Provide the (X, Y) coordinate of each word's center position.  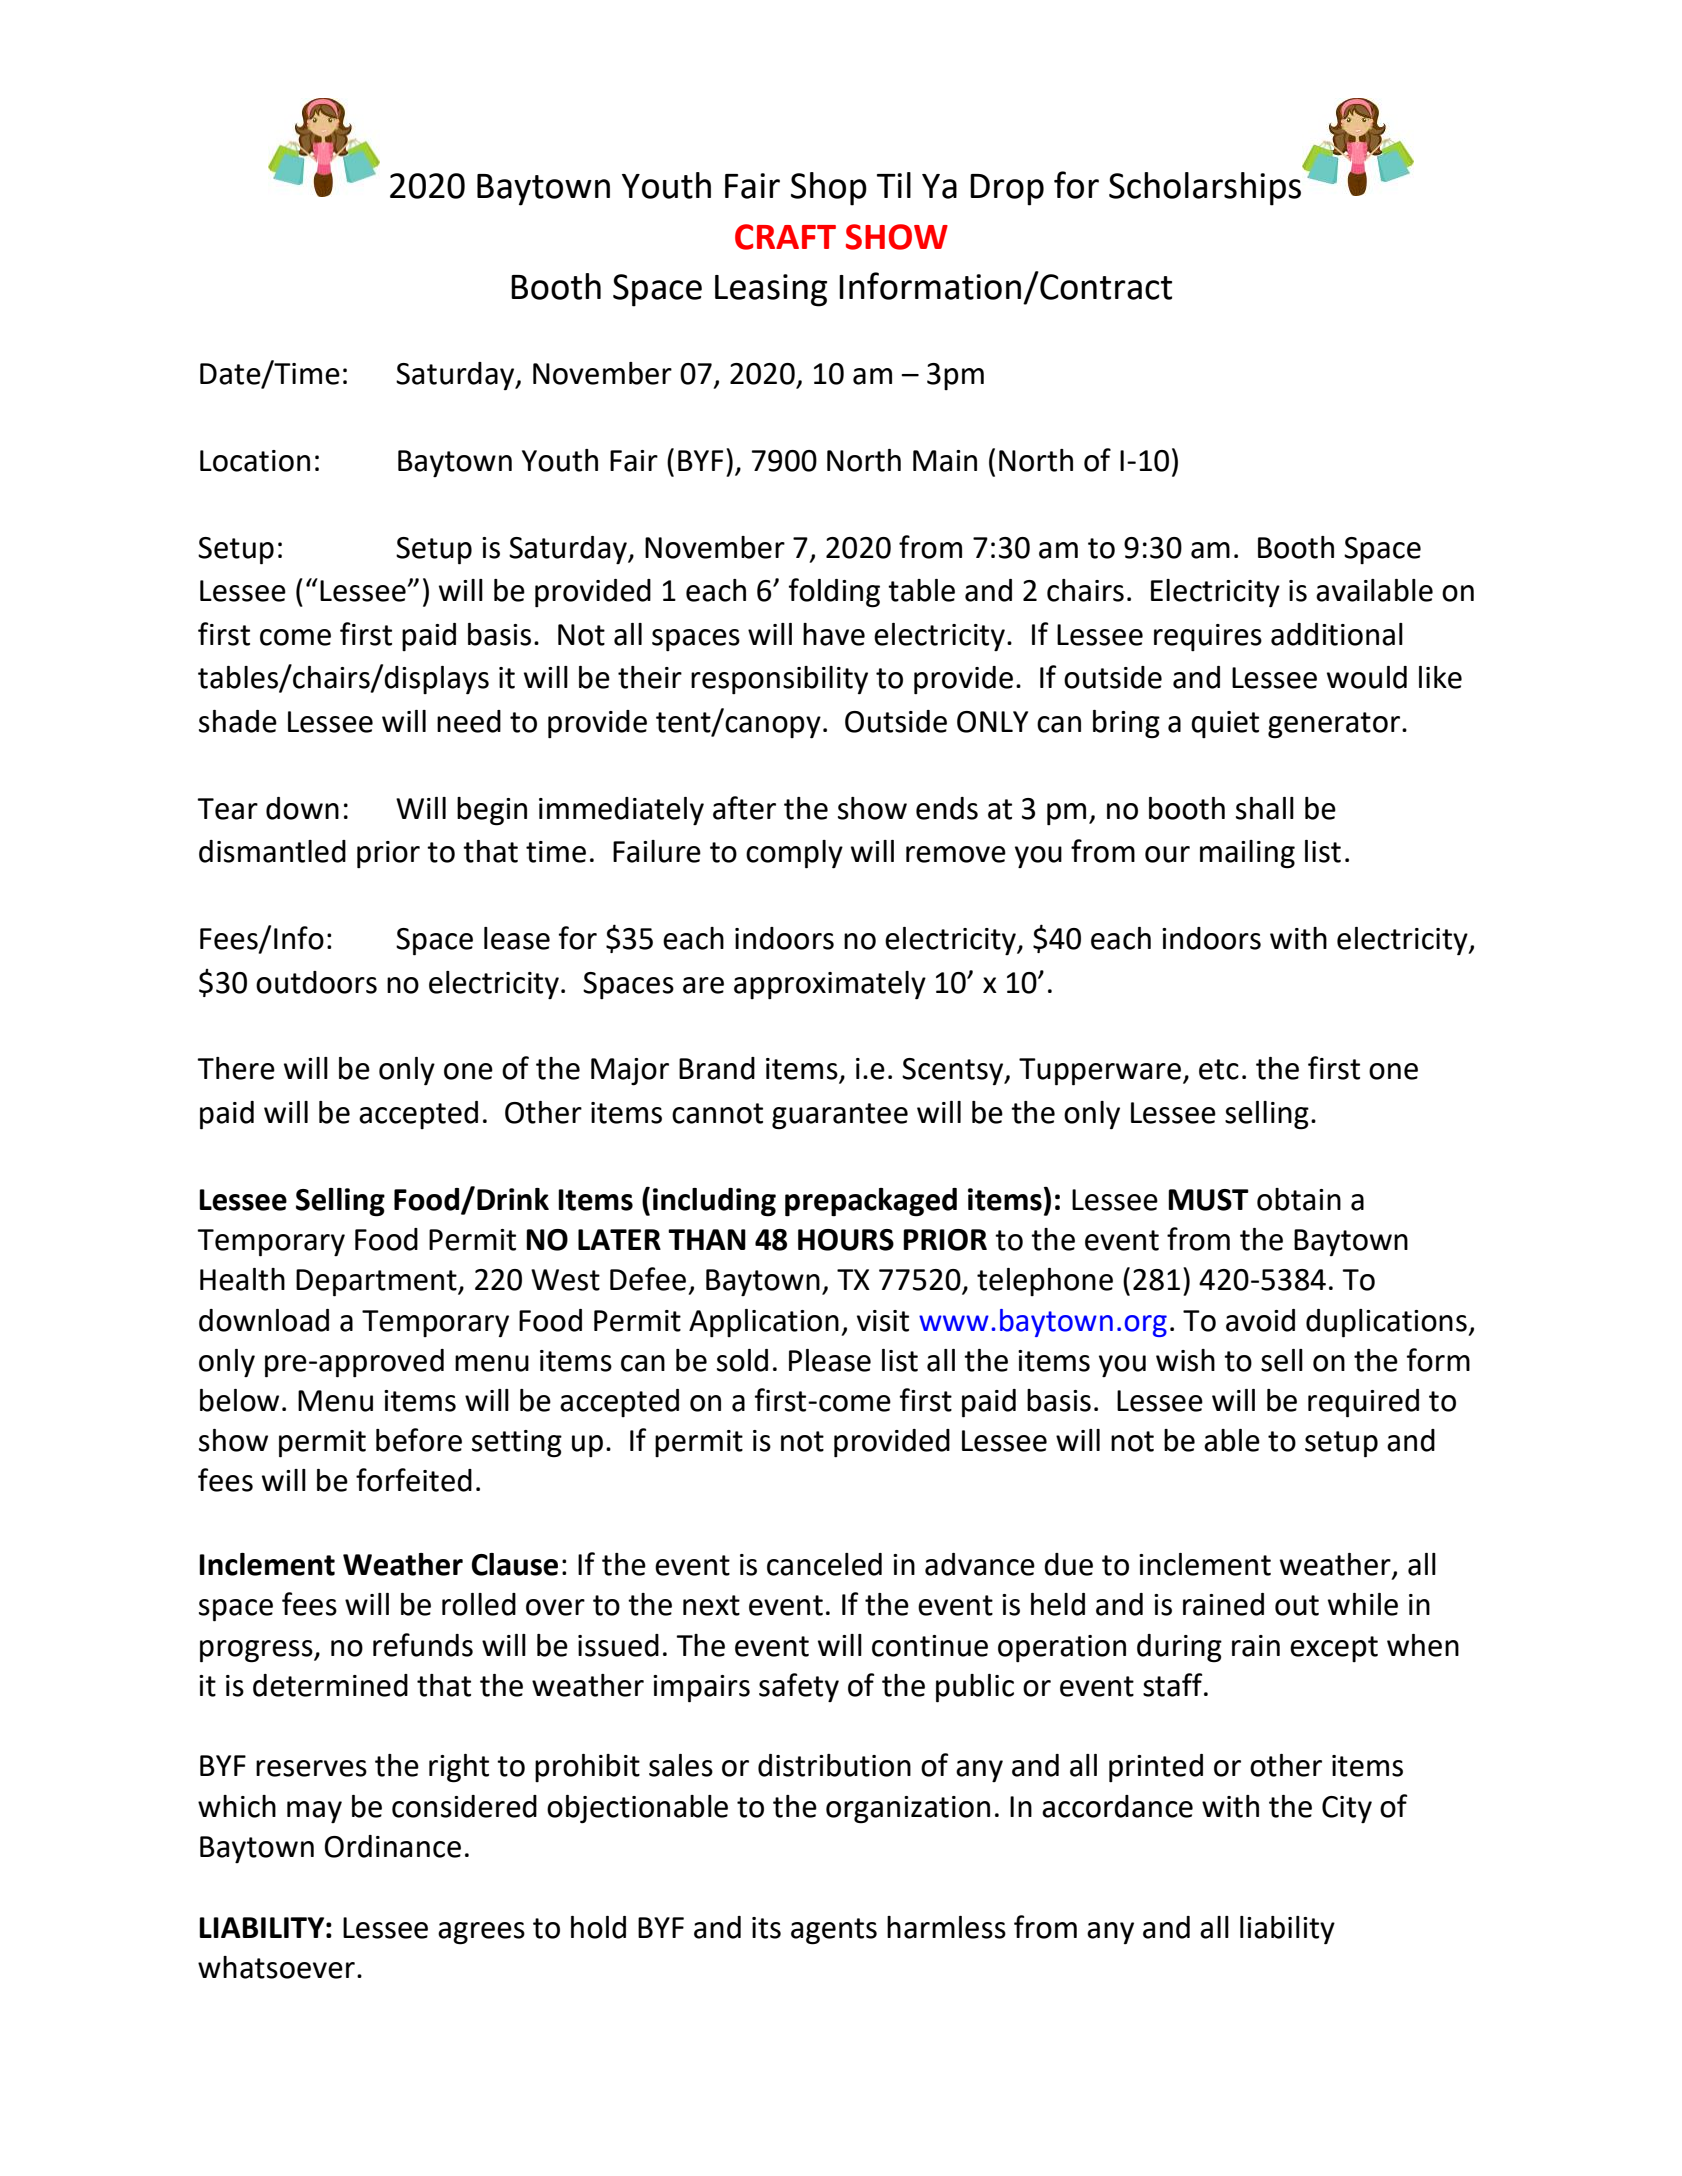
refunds (423, 1645)
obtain (1299, 1199)
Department (377, 1283)
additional (1337, 634)
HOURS (846, 1240)
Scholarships (1205, 189)
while (1363, 1604)
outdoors (316, 982)
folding (834, 593)
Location (255, 461)
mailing (1247, 854)
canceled (824, 1564)
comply (794, 854)
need (469, 721)
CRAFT (785, 237)
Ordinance (393, 1846)
